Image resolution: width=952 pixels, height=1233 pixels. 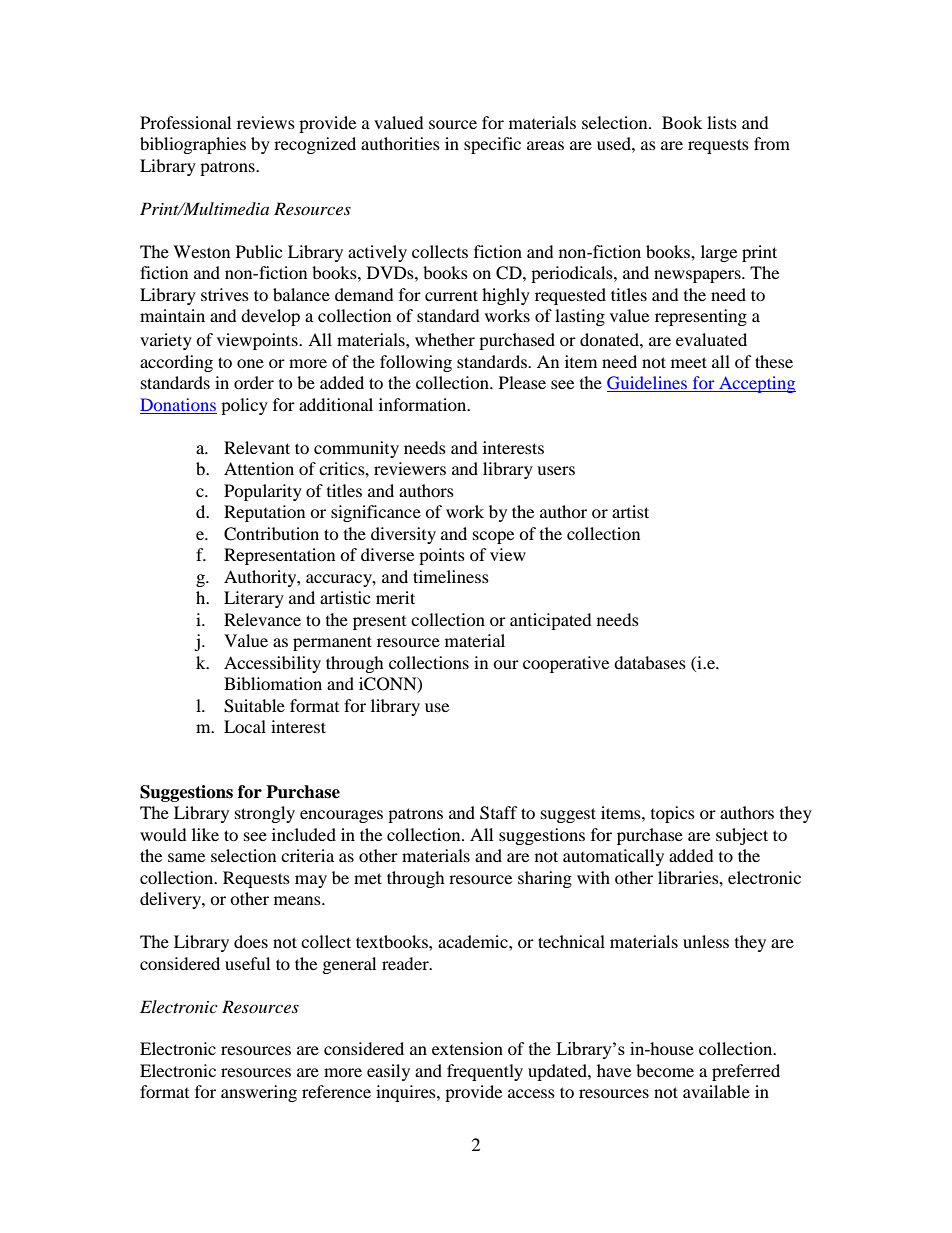 I want to click on order, so click(x=254, y=382).
